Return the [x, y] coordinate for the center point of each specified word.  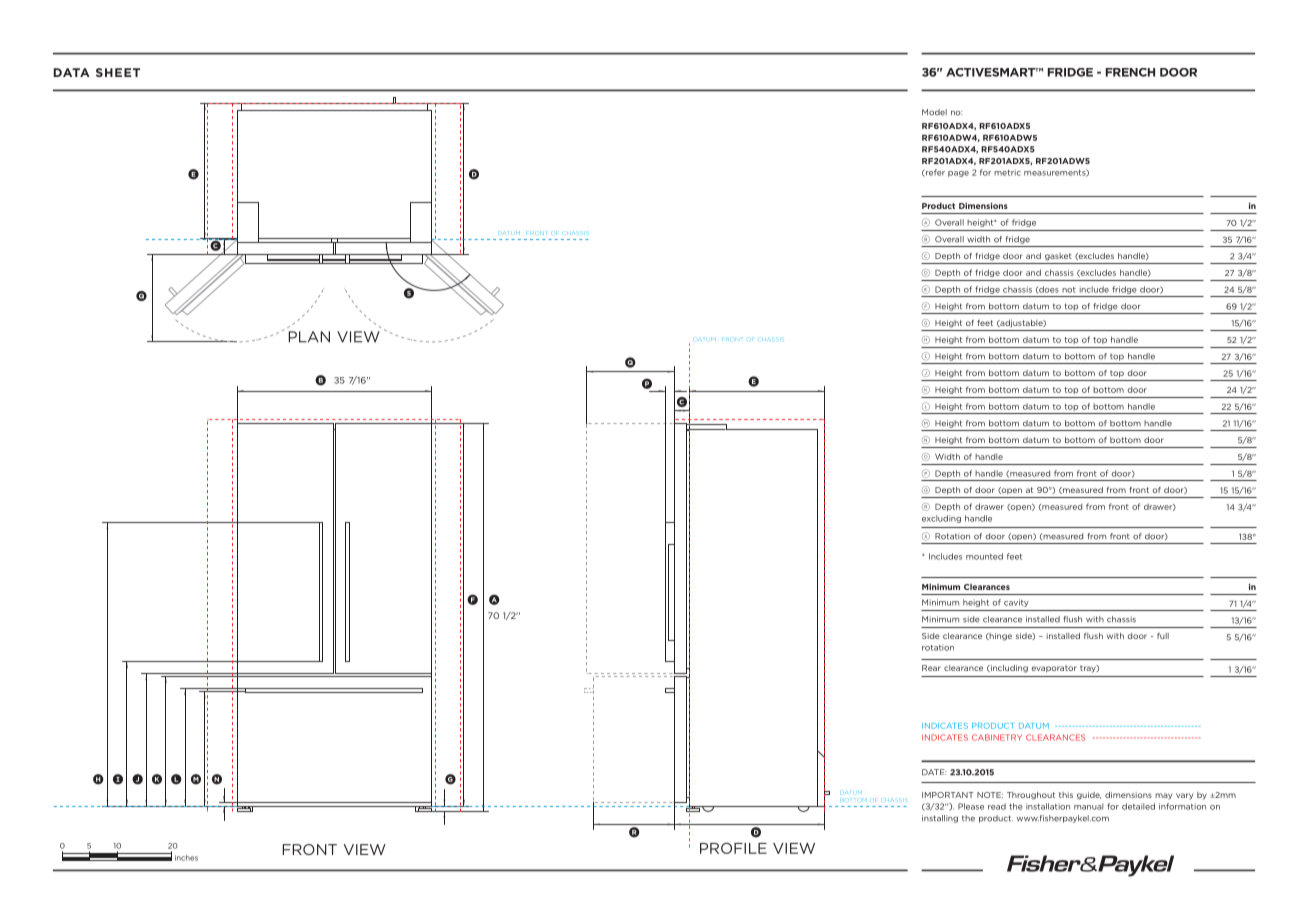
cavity [1016, 603]
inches [186, 858]
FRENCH [1130, 72]
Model [934, 112]
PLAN [309, 337]
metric [1007, 172]
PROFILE [733, 848]
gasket [1058, 257]
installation [1048, 806]
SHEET [118, 72]
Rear [931, 668]
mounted [984, 556]
